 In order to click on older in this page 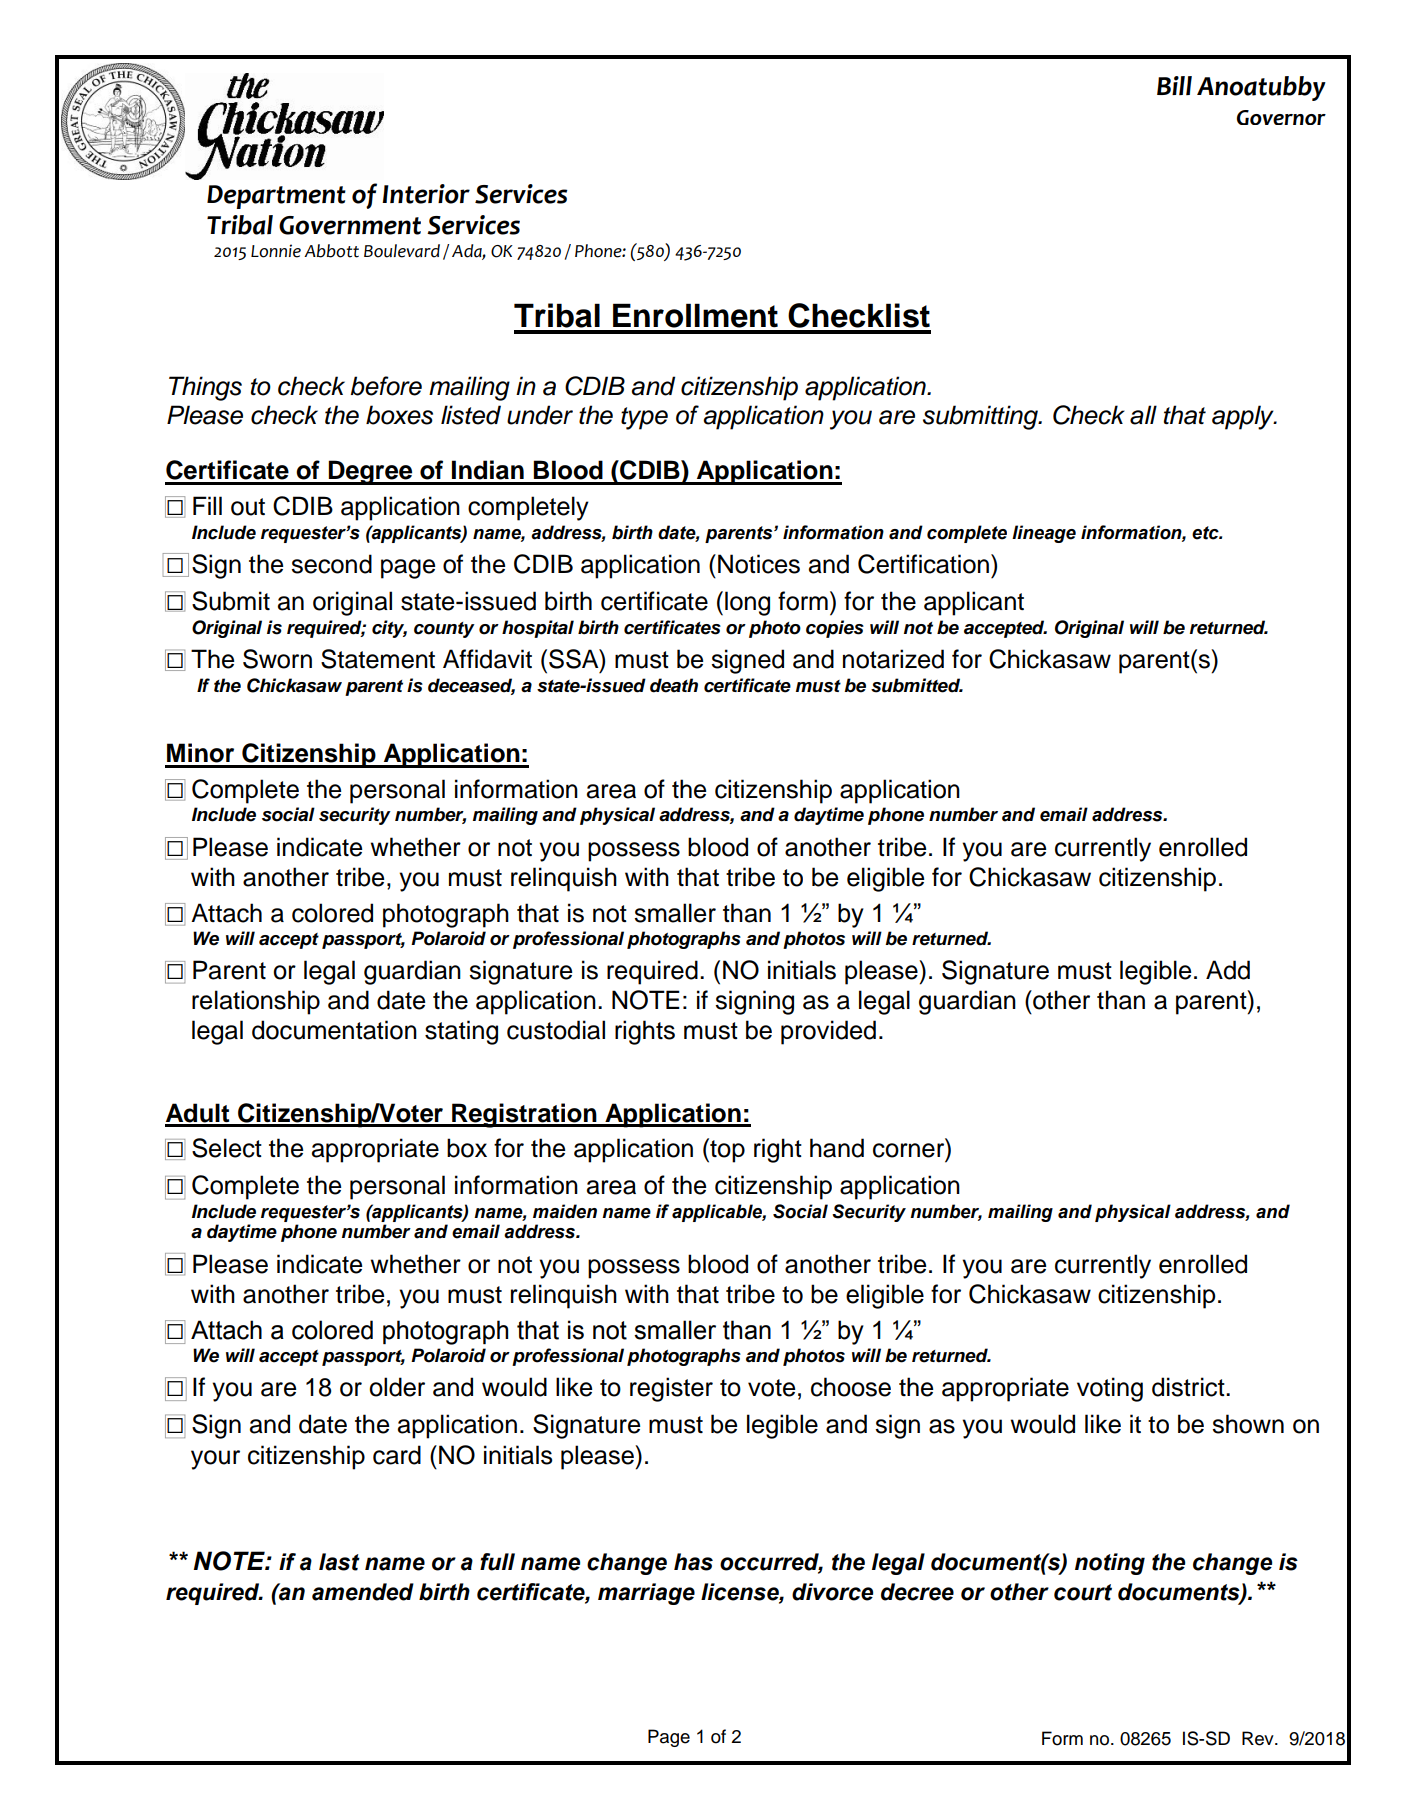, I will do `click(397, 1387)`.
